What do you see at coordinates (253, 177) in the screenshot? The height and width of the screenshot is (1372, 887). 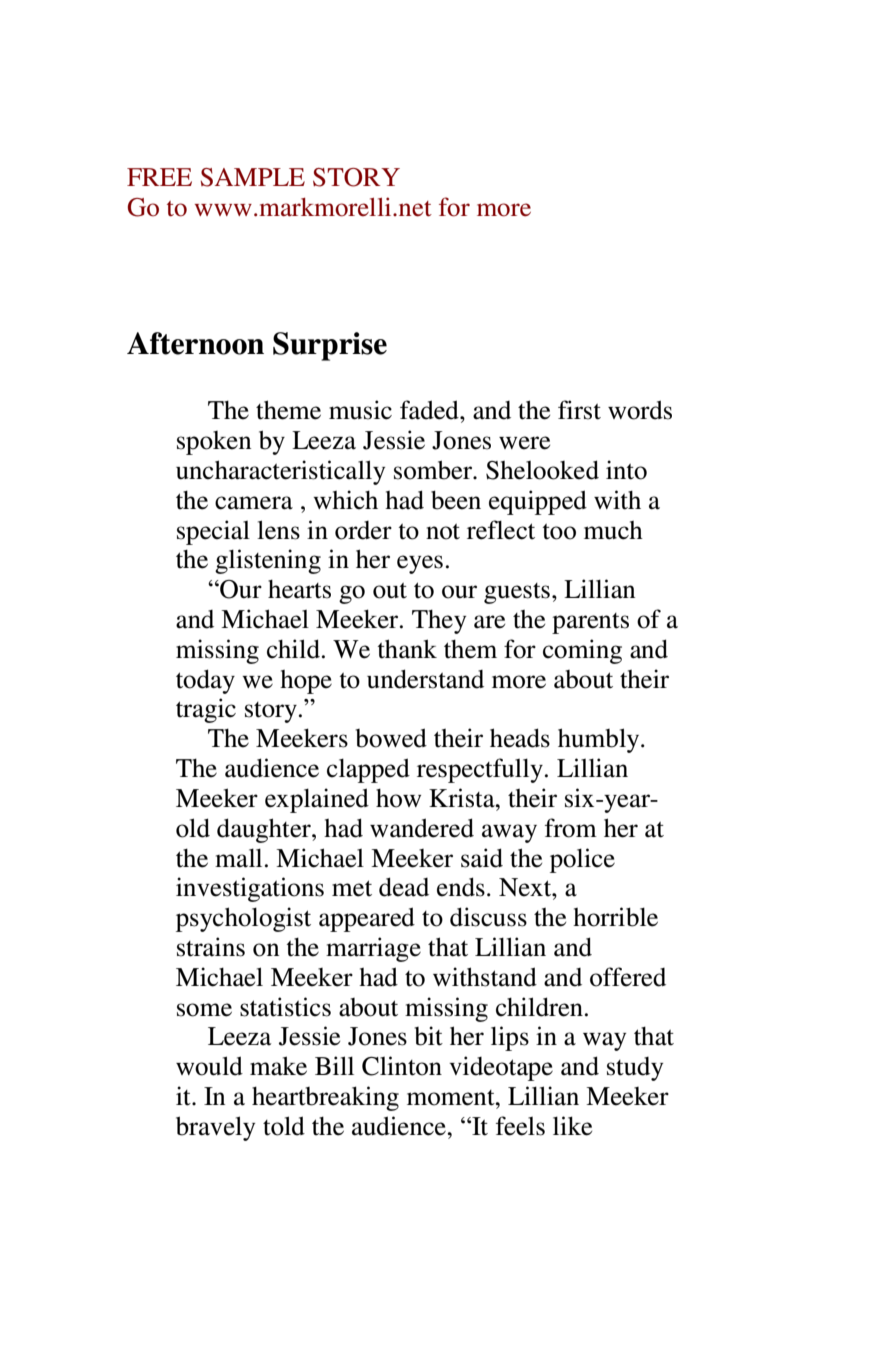 I see `SAMPLE` at bounding box center [253, 177].
